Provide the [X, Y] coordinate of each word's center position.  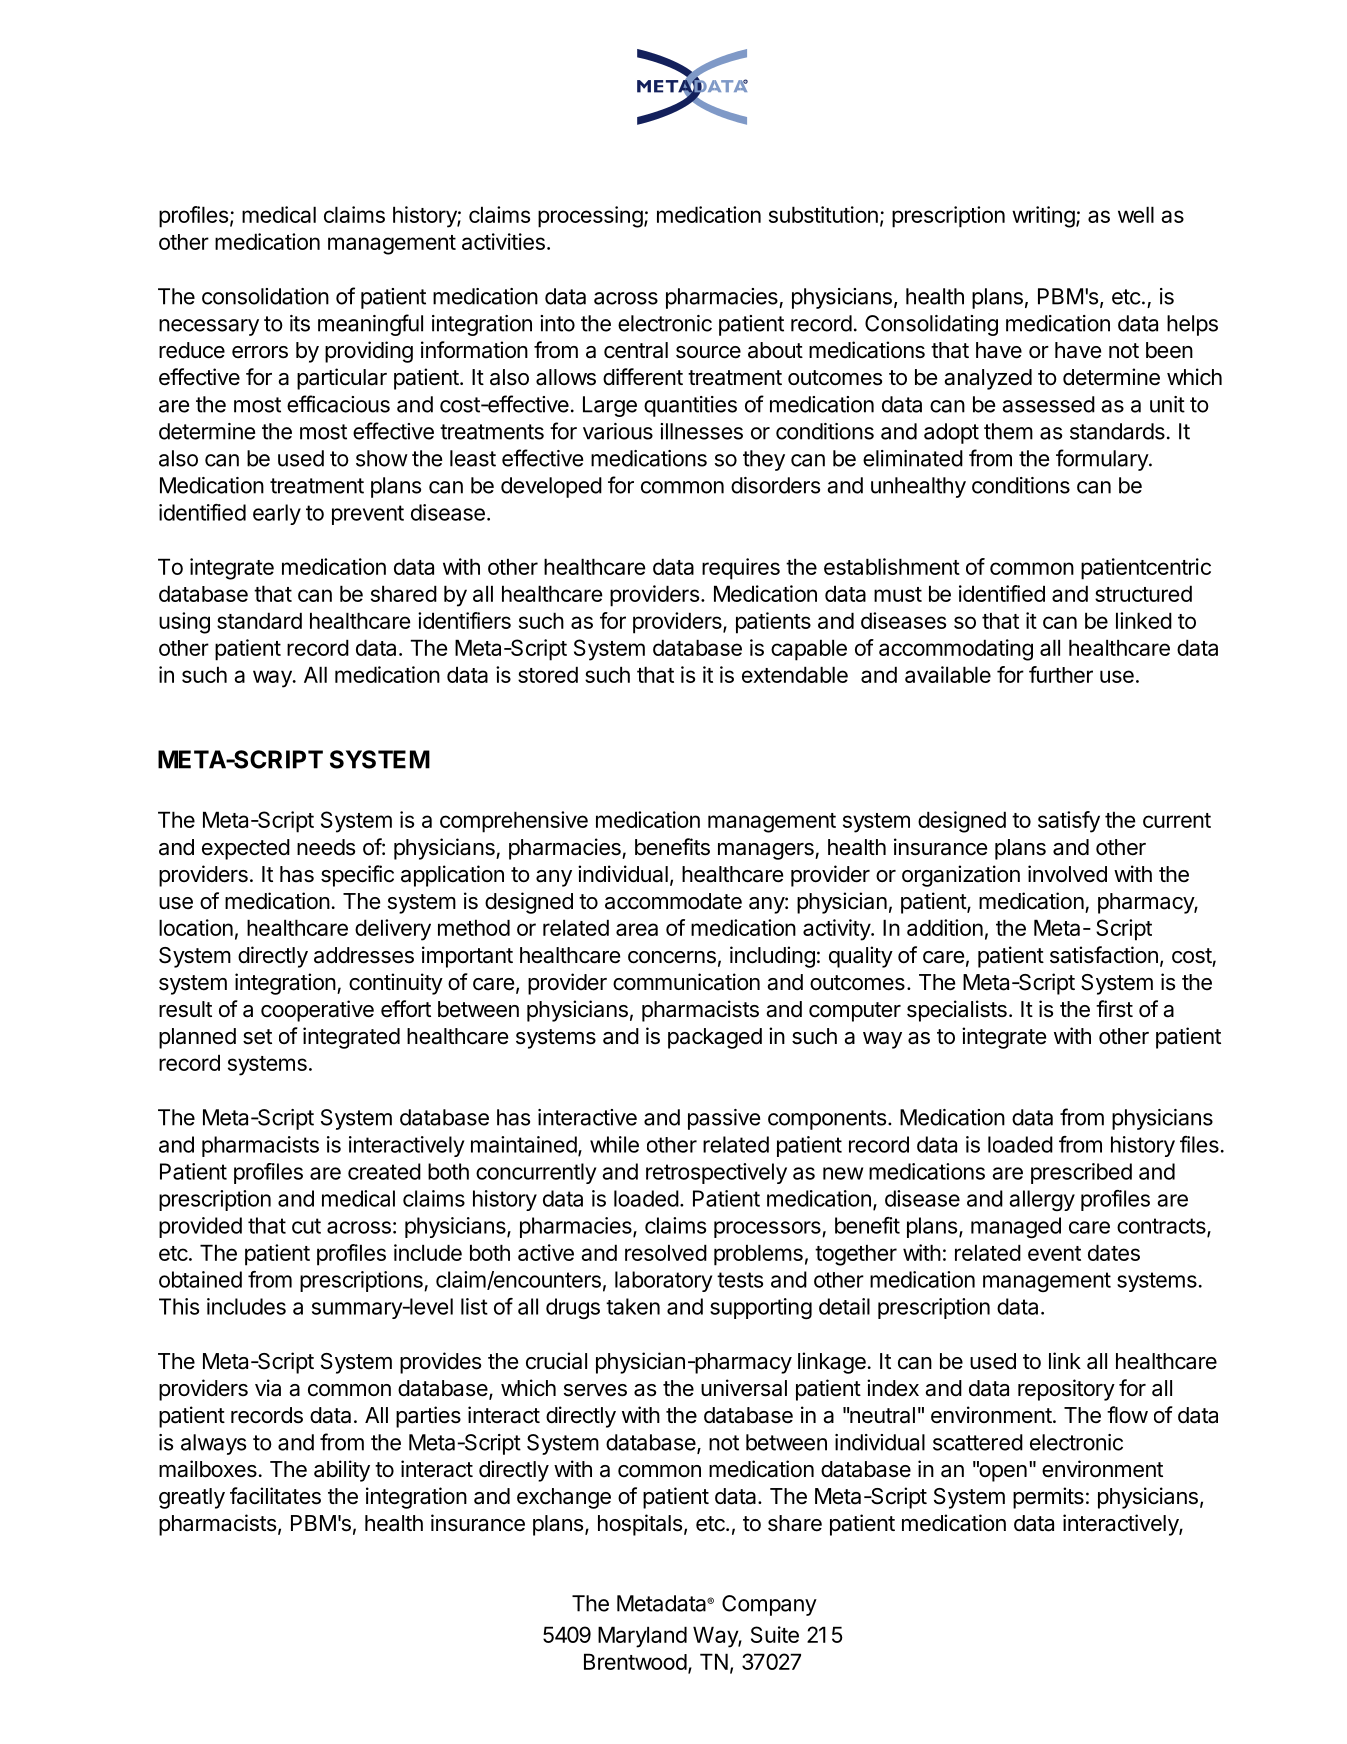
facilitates [275, 1496]
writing [1043, 217]
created [384, 1171]
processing [590, 217]
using [184, 623]
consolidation [265, 296]
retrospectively [716, 1173]
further [1061, 674]
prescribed [1081, 1173]
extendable [795, 674]
